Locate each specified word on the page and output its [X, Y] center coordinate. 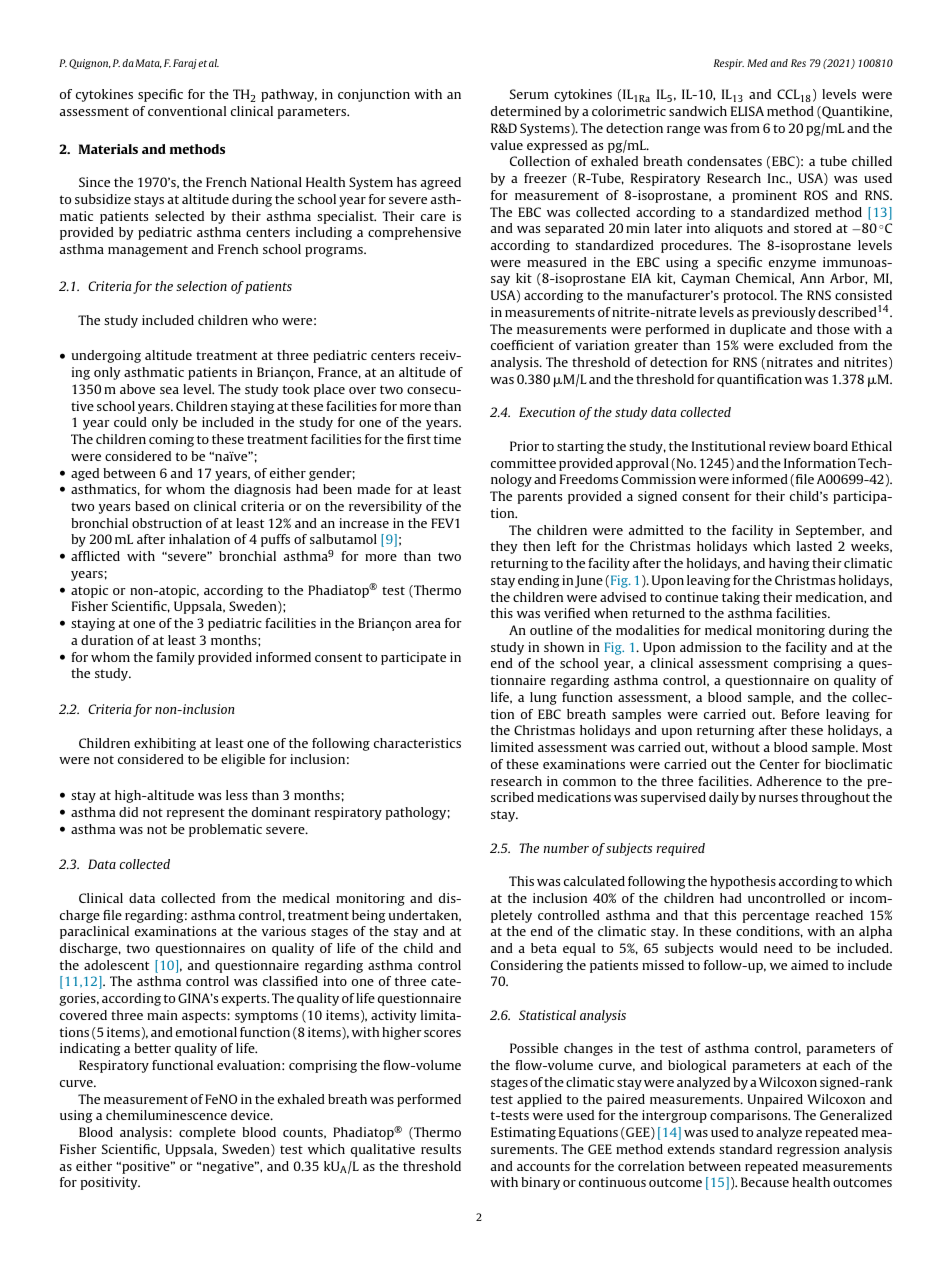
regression [808, 1150]
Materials [108, 149]
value [506, 145]
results [441, 1149]
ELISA [747, 111]
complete [207, 1133]
